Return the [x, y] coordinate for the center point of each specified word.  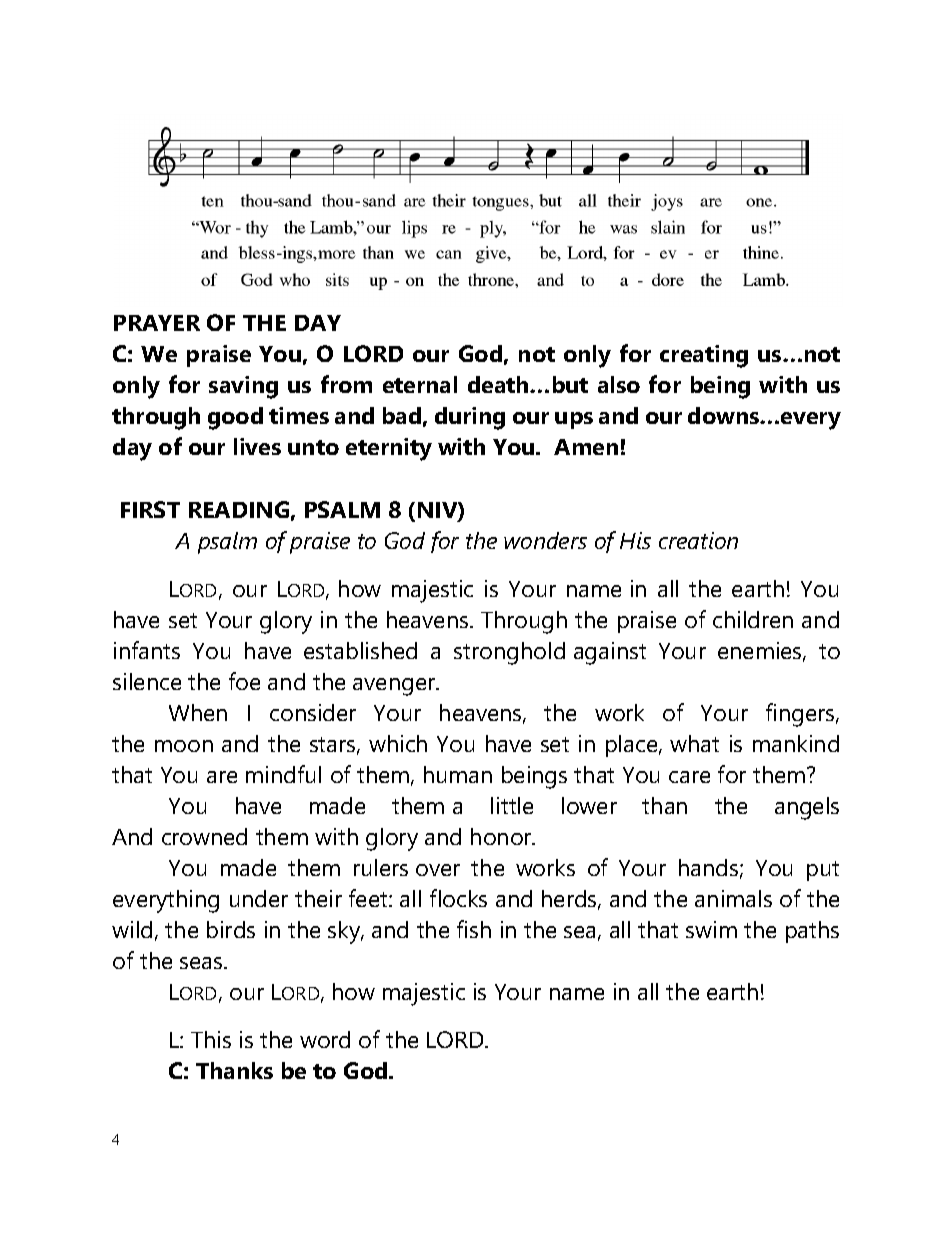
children [753, 619]
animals [733, 898]
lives [257, 446]
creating [704, 356]
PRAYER [157, 323]
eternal [420, 384]
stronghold [509, 653]
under [259, 898]
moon [184, 746]
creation [698, 540]
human [458, 774]
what [694, 743]
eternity [389, 449]
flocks [458, 898]
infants [147, 650]
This [211, 1039]
